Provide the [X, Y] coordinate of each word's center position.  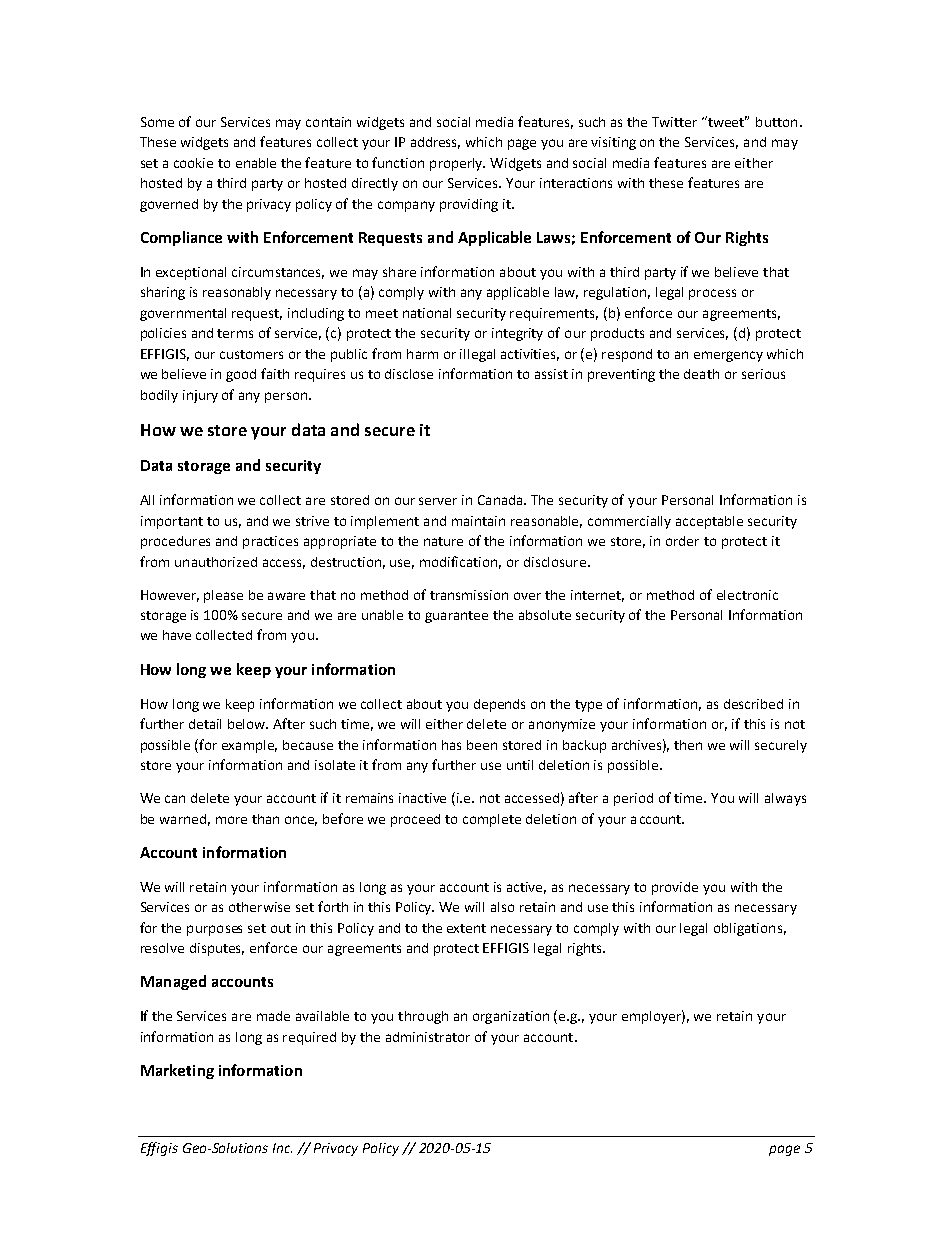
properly [457, 164]
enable [256, 163]
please [223, 596]
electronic [747, 595]
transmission [469, 595]
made [273, 1016]
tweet [726, 121]
